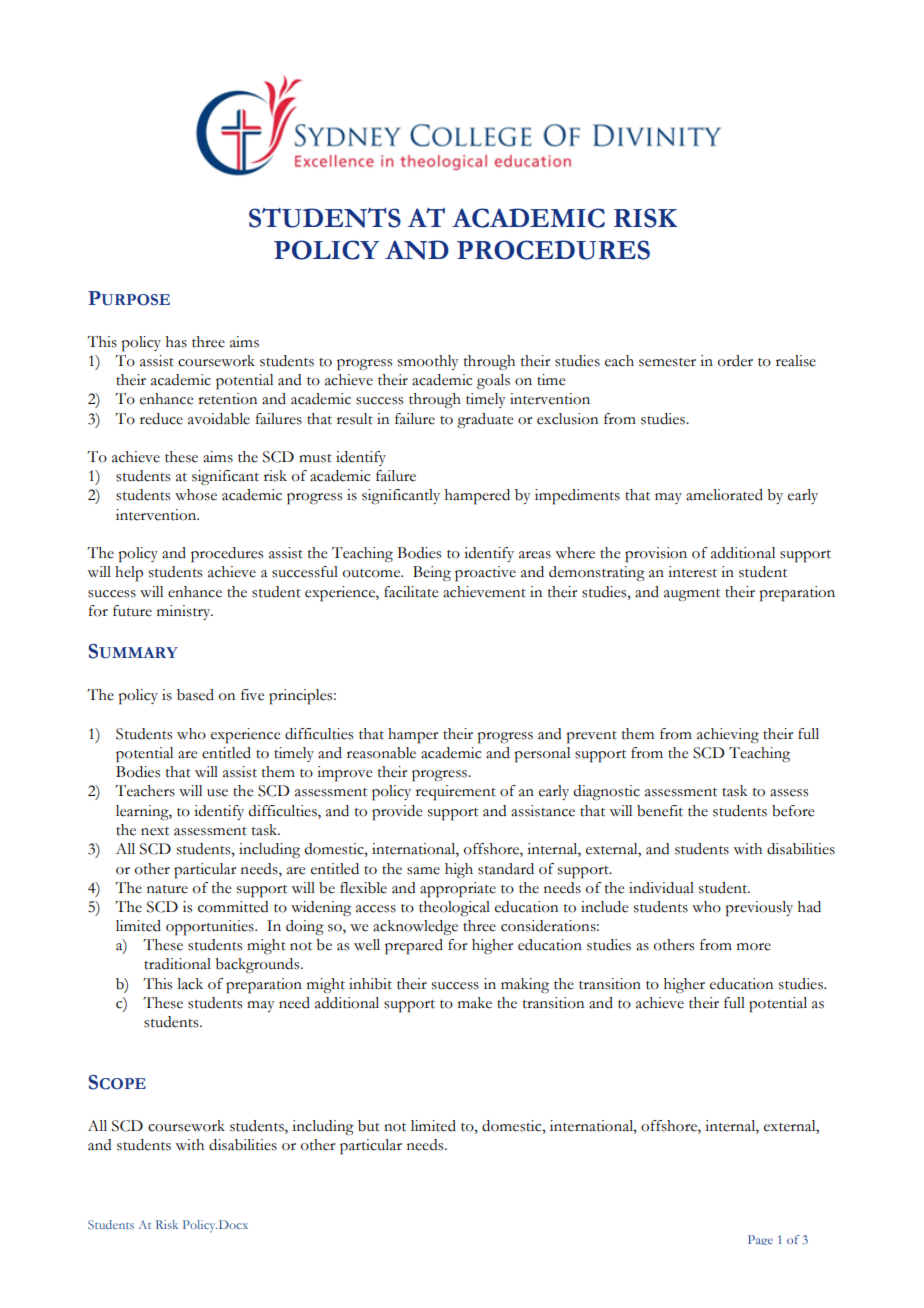 This image has height=1308, width=924. What do you see at coordinates (692, 572) in the image?
I see `interest` at bounding box center [692, 572].
